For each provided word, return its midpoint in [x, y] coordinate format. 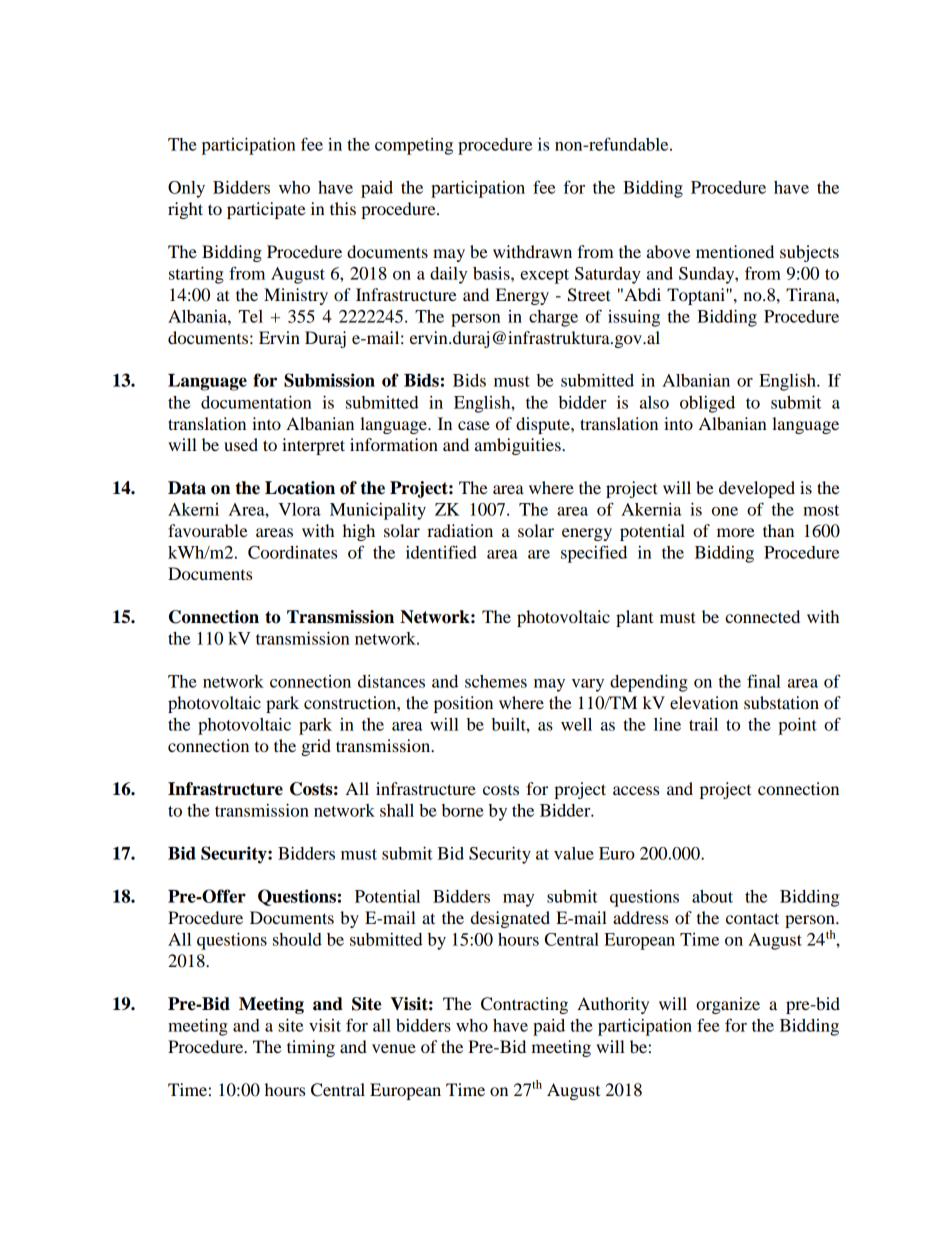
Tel [251, 316]
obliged [707, 404]
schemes [496, 681]
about [712, 896]
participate [266, 210]
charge [553, 318]
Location [300, 488]
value [574, 853]
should [297, 939]
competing [414, 146]
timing [311, 1048]
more [736, 532]
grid [316, 747]
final [764, 681]
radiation [460, 530]
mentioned [735, 251]
